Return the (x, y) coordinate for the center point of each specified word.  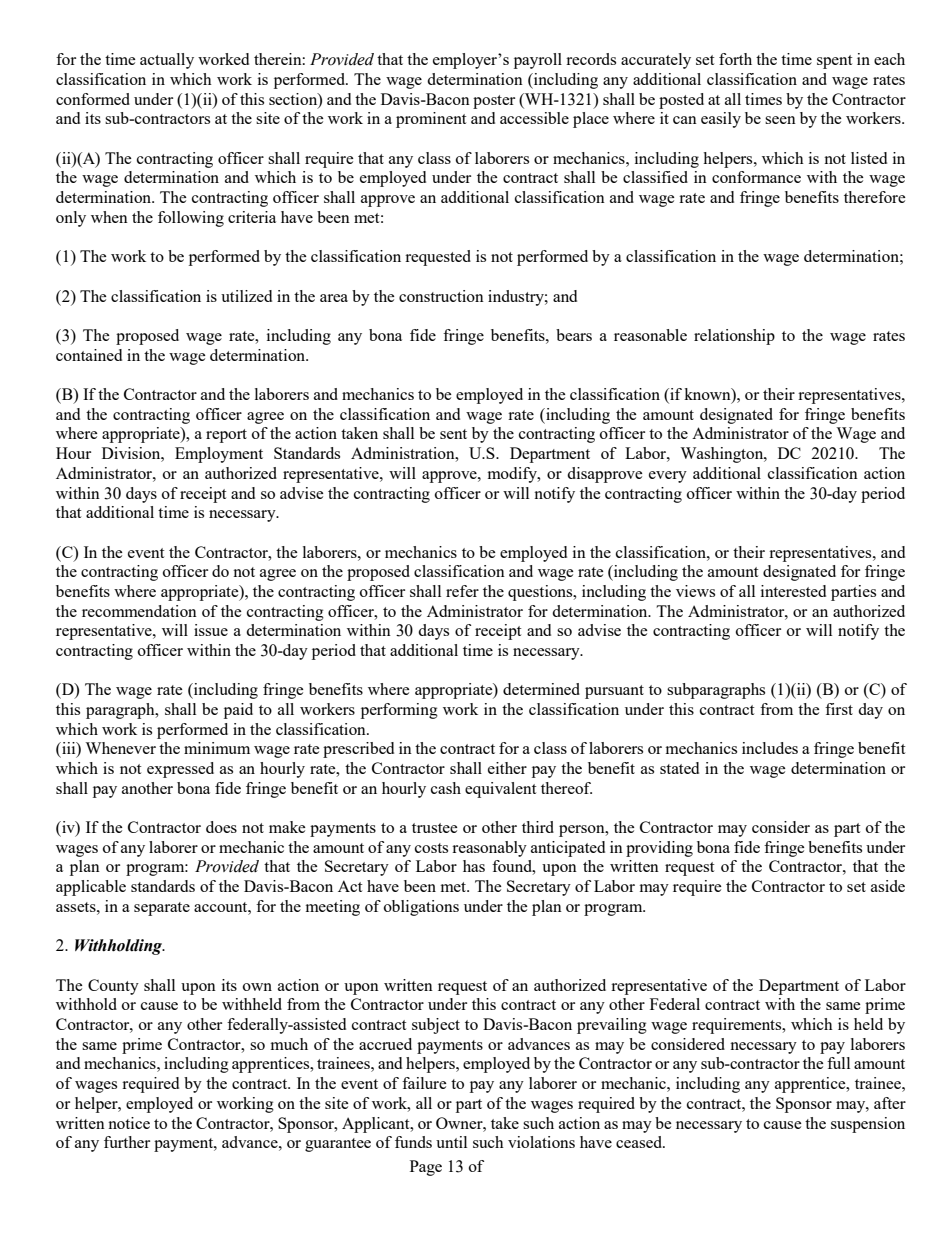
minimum (217, 748)
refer (462, 591)
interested (793, 591)
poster (494, 102)
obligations (421, 908)
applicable (91, 888)
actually (167, 61)
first (839, 709)
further (127, 1142)
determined (541, 689)
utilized (246, 296)
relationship (734, 337)
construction (441, 296)
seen (780, 120)
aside (888, 886)
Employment (219, 455)
